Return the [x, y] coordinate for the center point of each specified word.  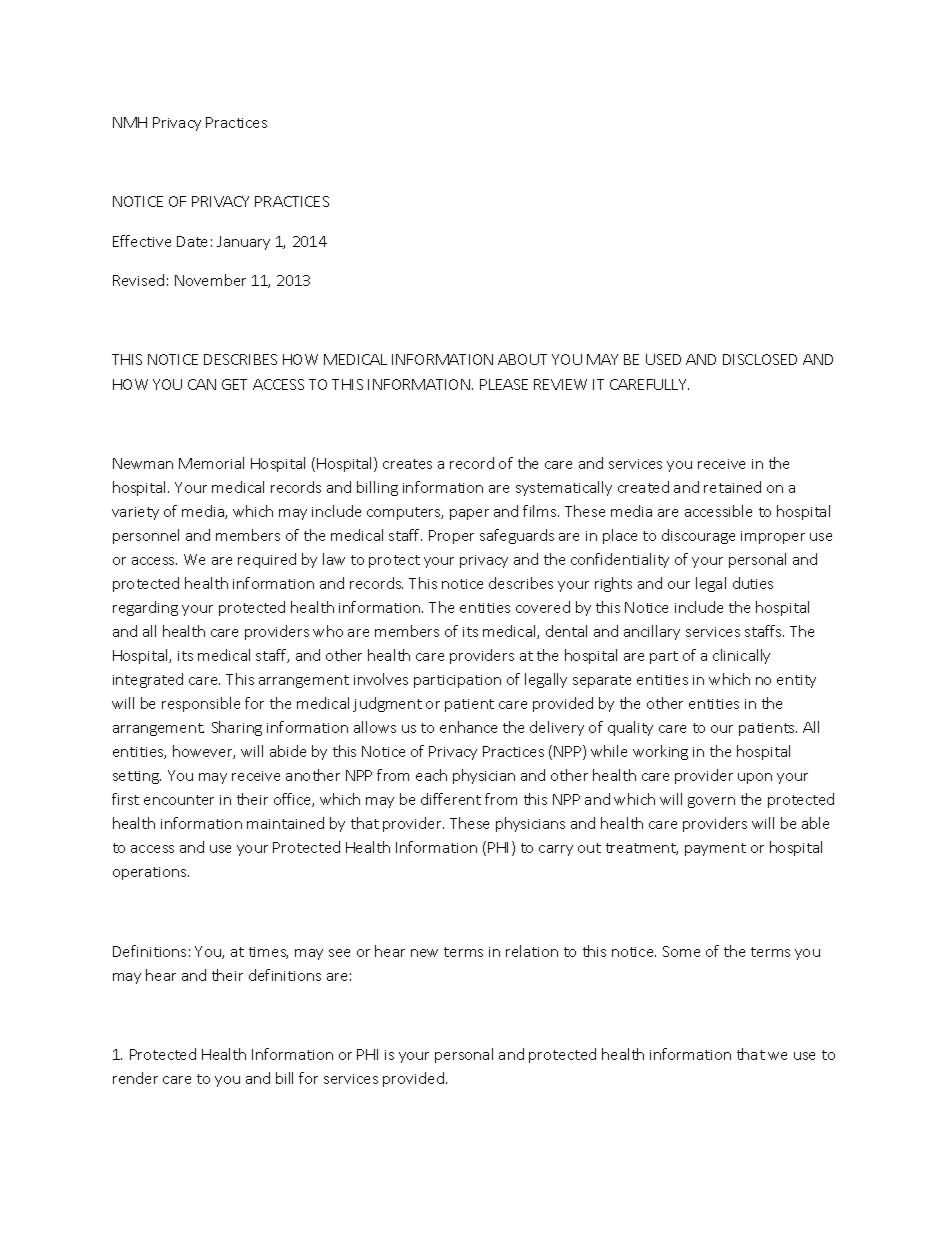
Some [681, 951]
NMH [130, 122]
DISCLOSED [760, 359]
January [243, 243]
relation [532, 951]
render [135, 1078]
